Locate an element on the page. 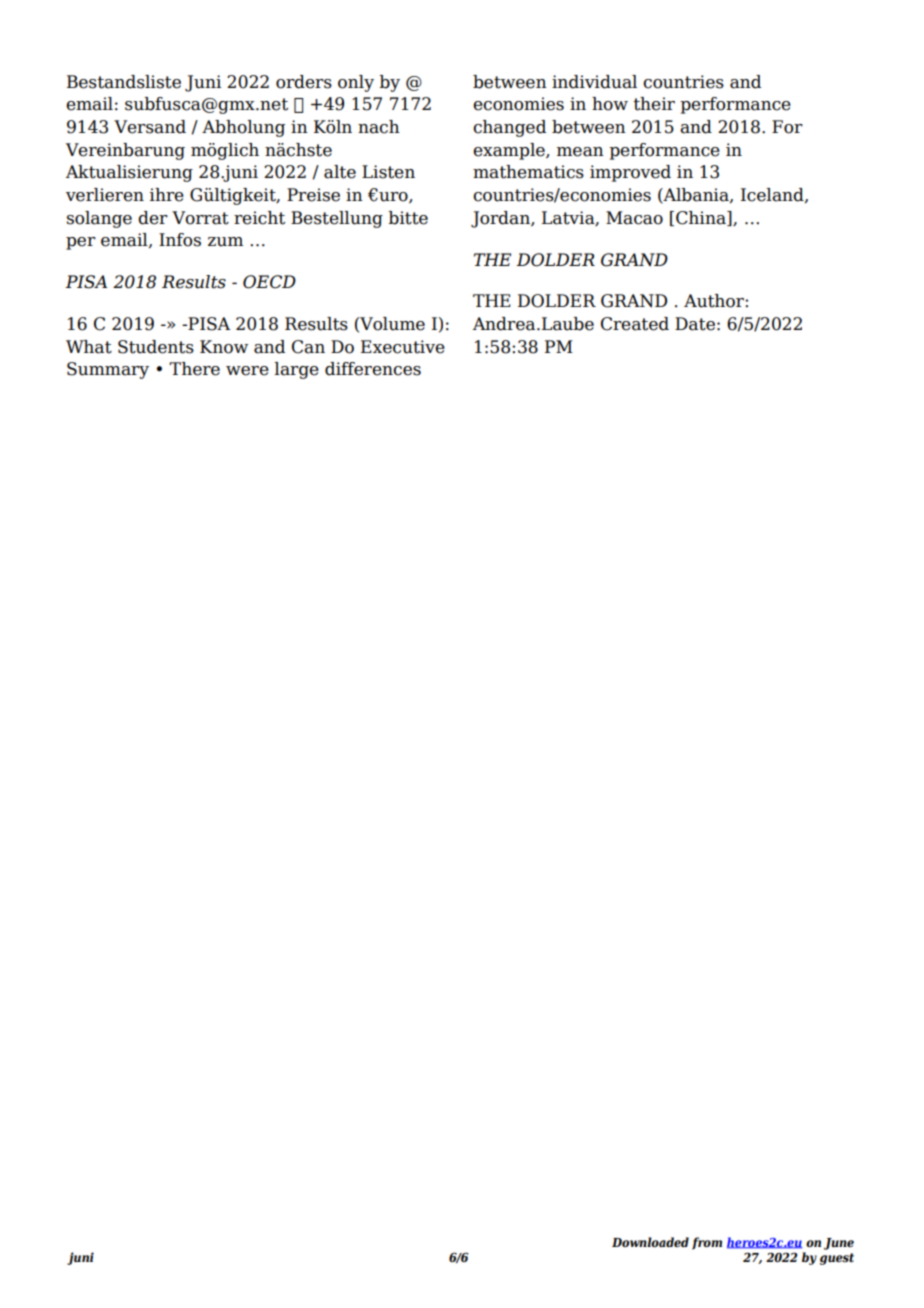 This image has width=924, height=1308. changed is located at coordinates (509, 128).
